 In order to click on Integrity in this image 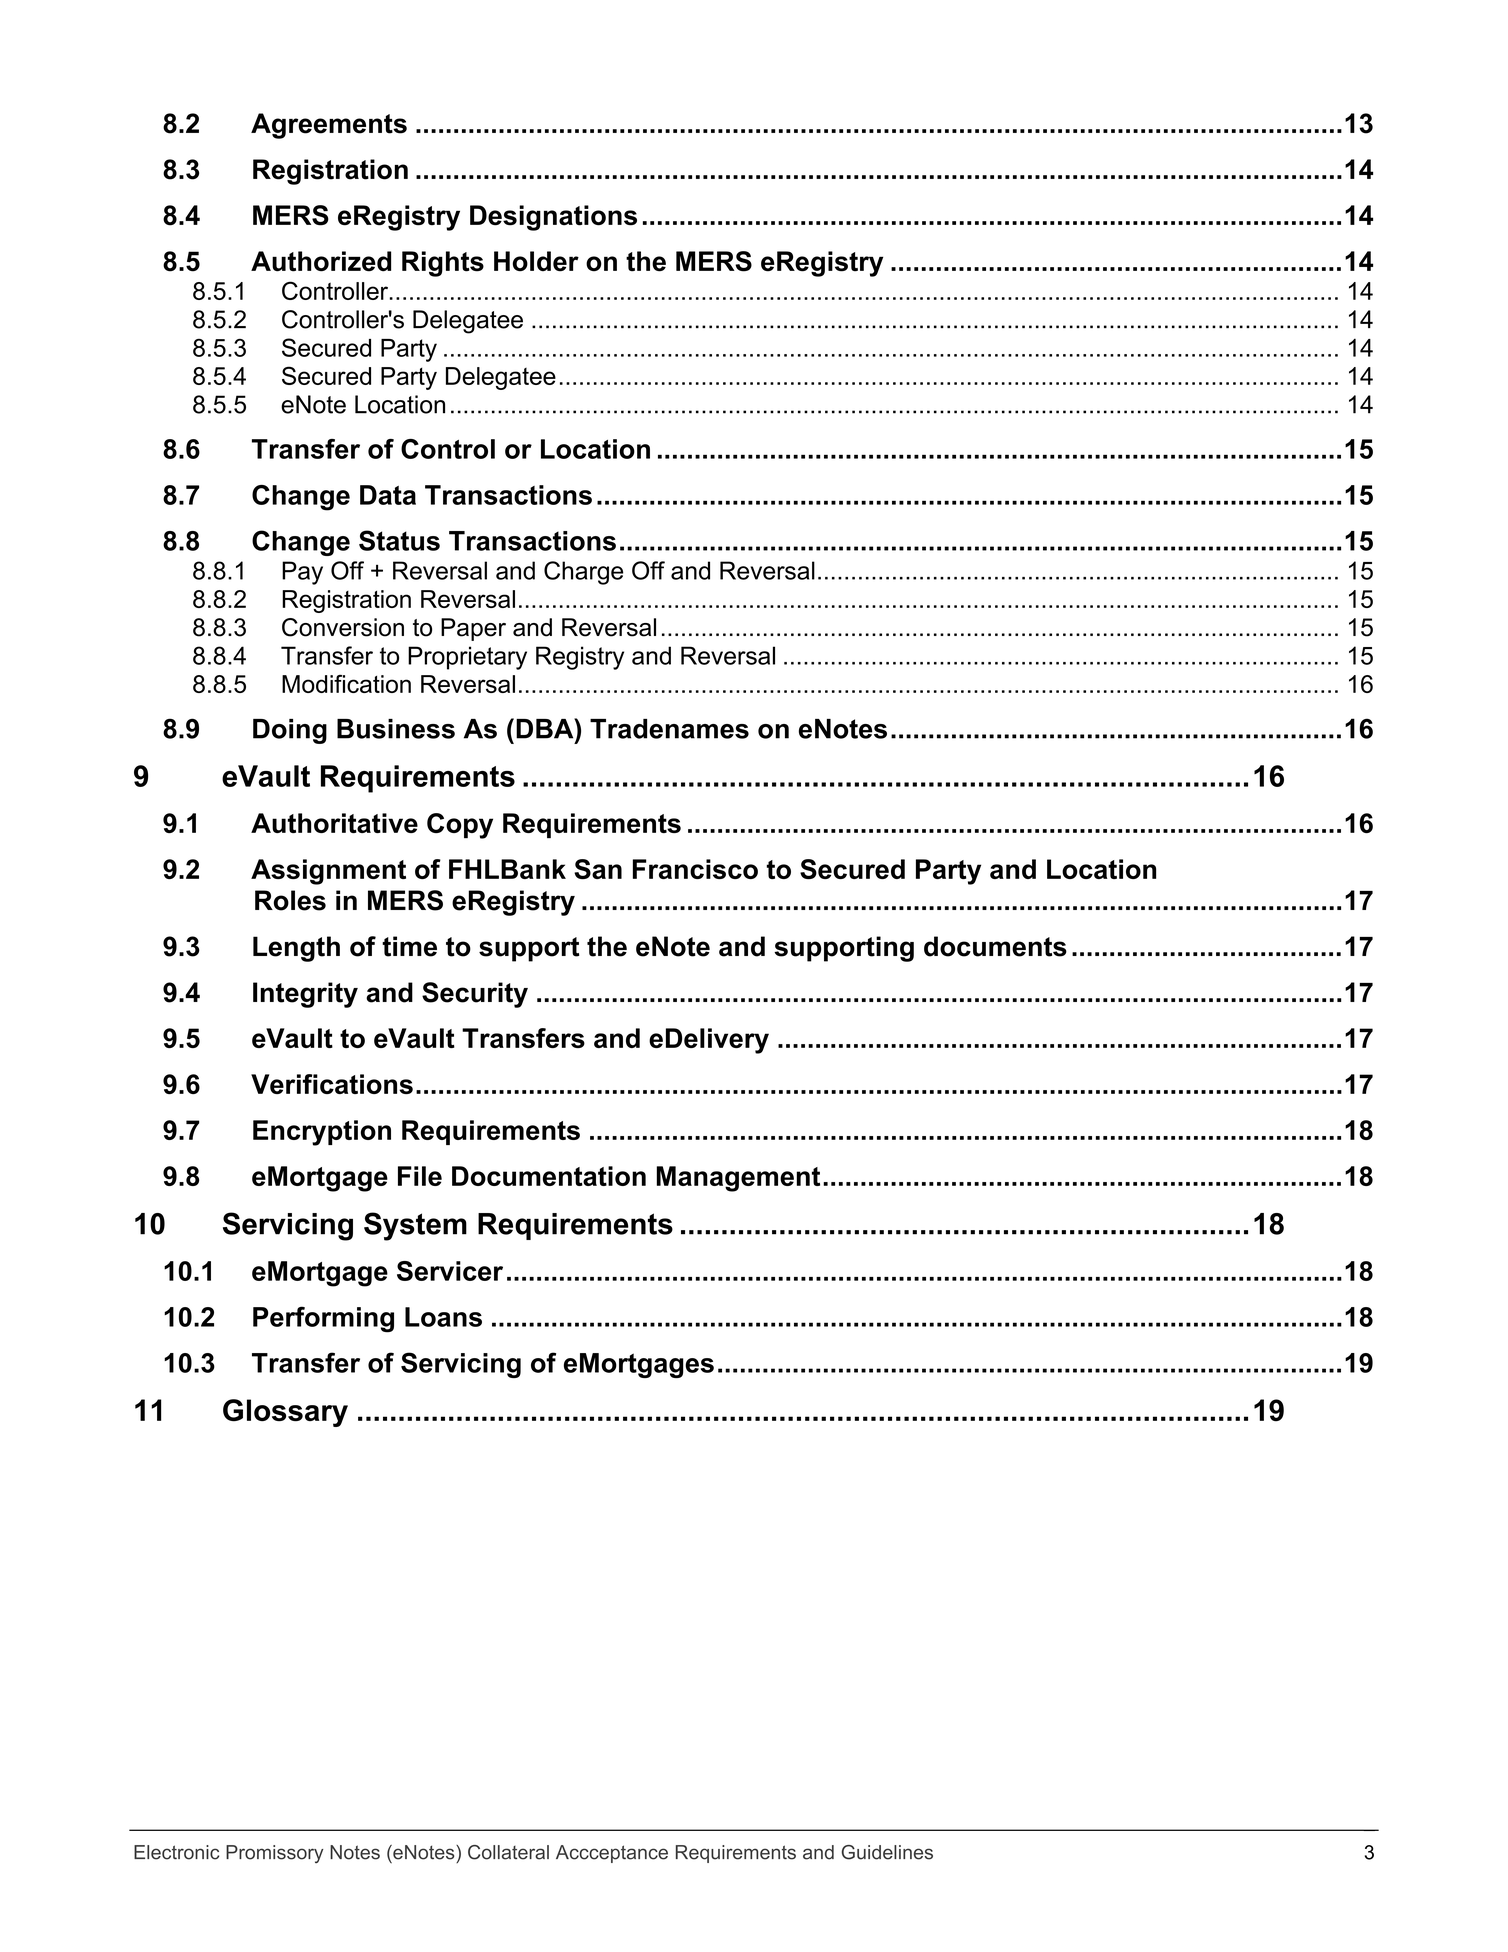, I will do `click(305, 995)`.
